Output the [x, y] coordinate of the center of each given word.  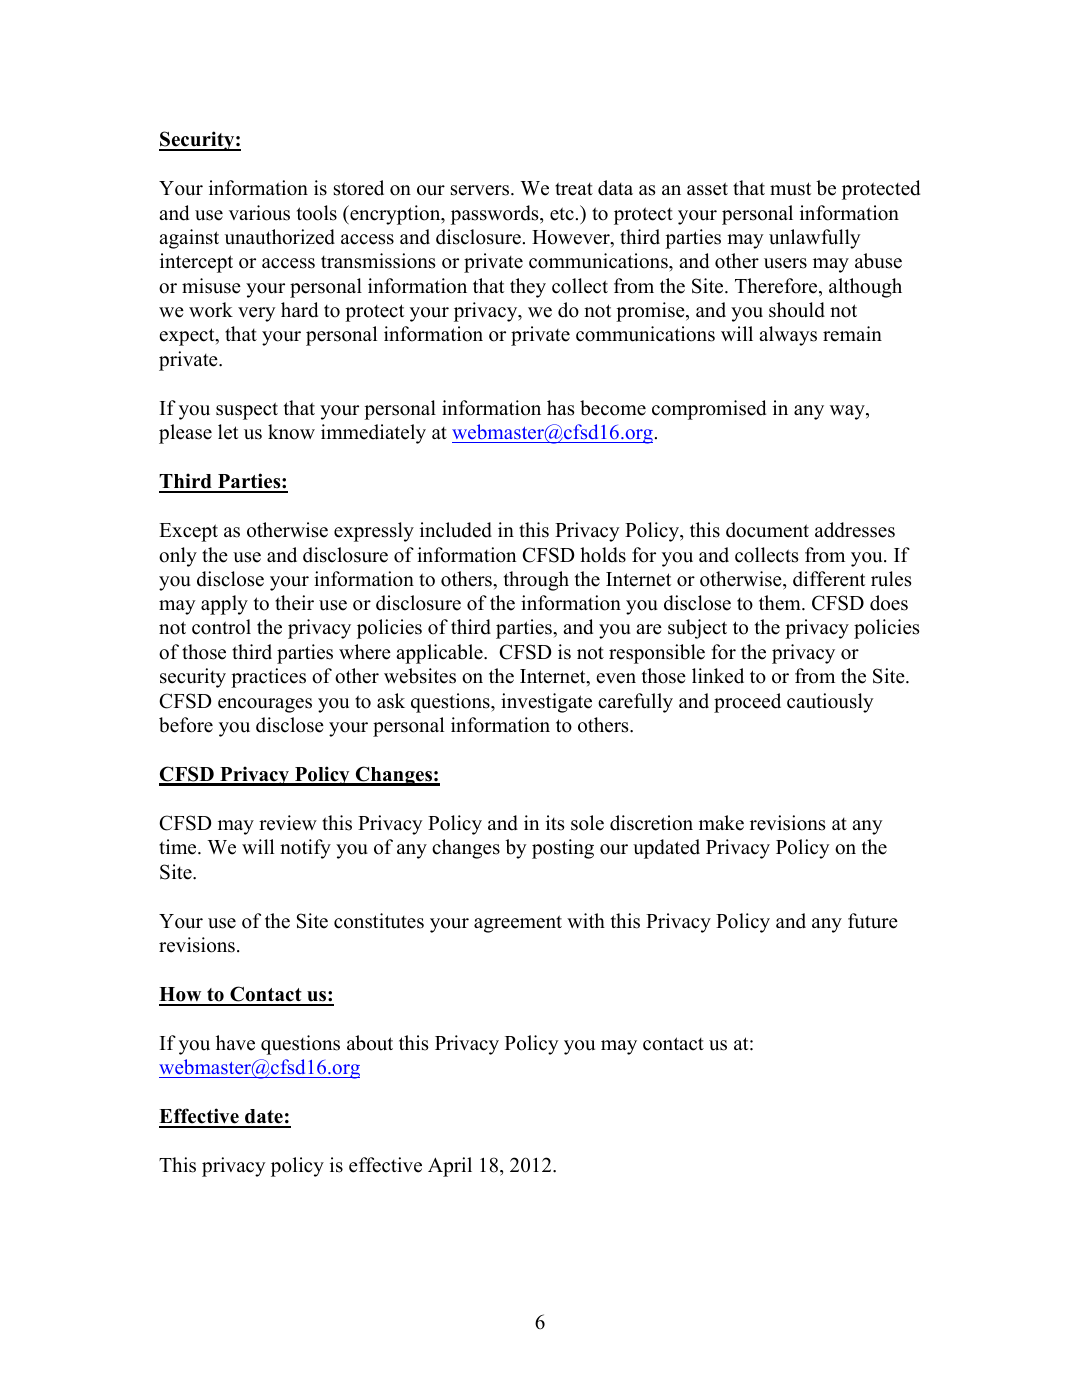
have [235, 1043]
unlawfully [815, 239]
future [873, 921]
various [259, 213]
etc [562, 214]
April [450, 1167]
